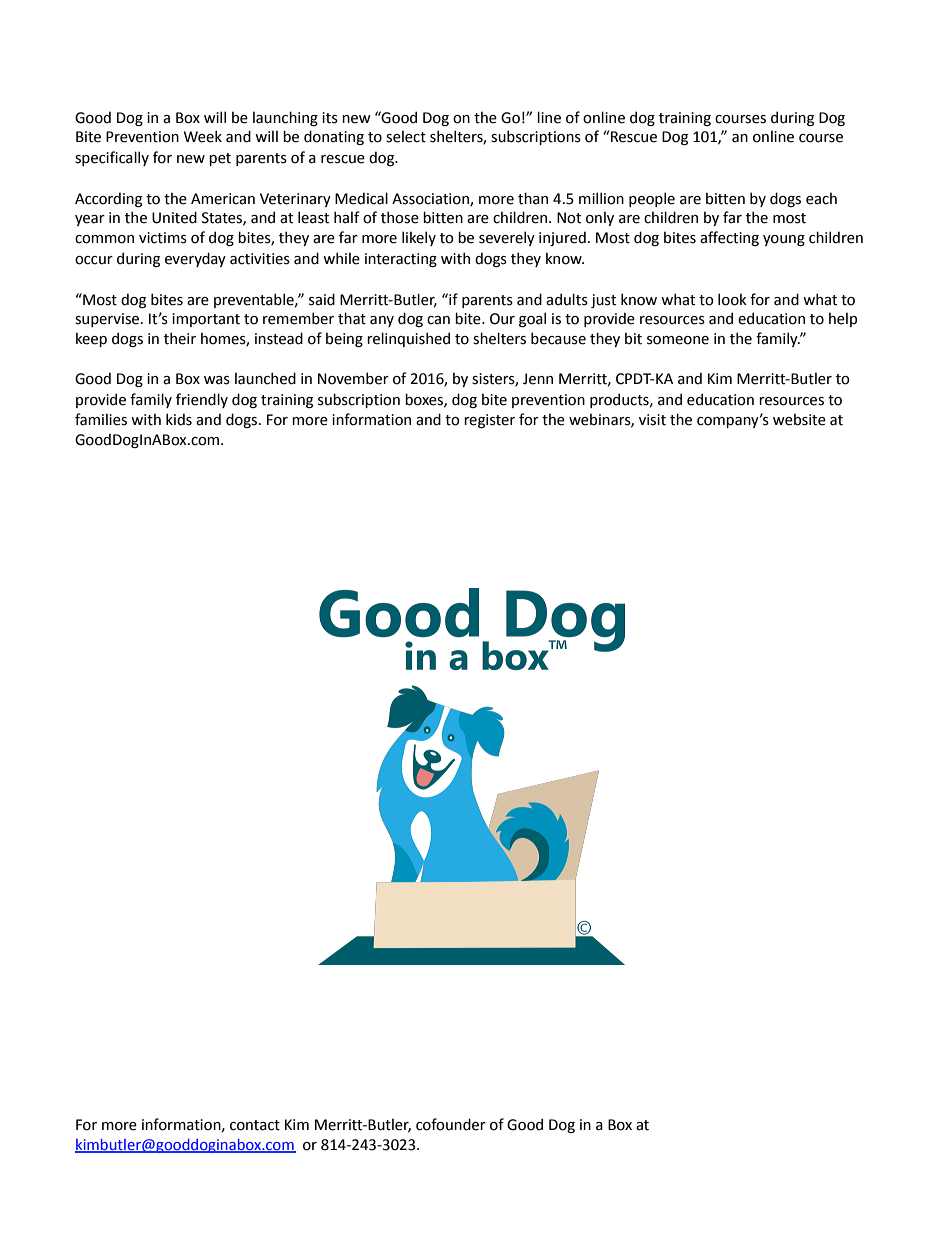 This screenshot has width=952, height=1233. Describe the element at coordinates (799, 419) in the screenshot. I see `website` at that location.
